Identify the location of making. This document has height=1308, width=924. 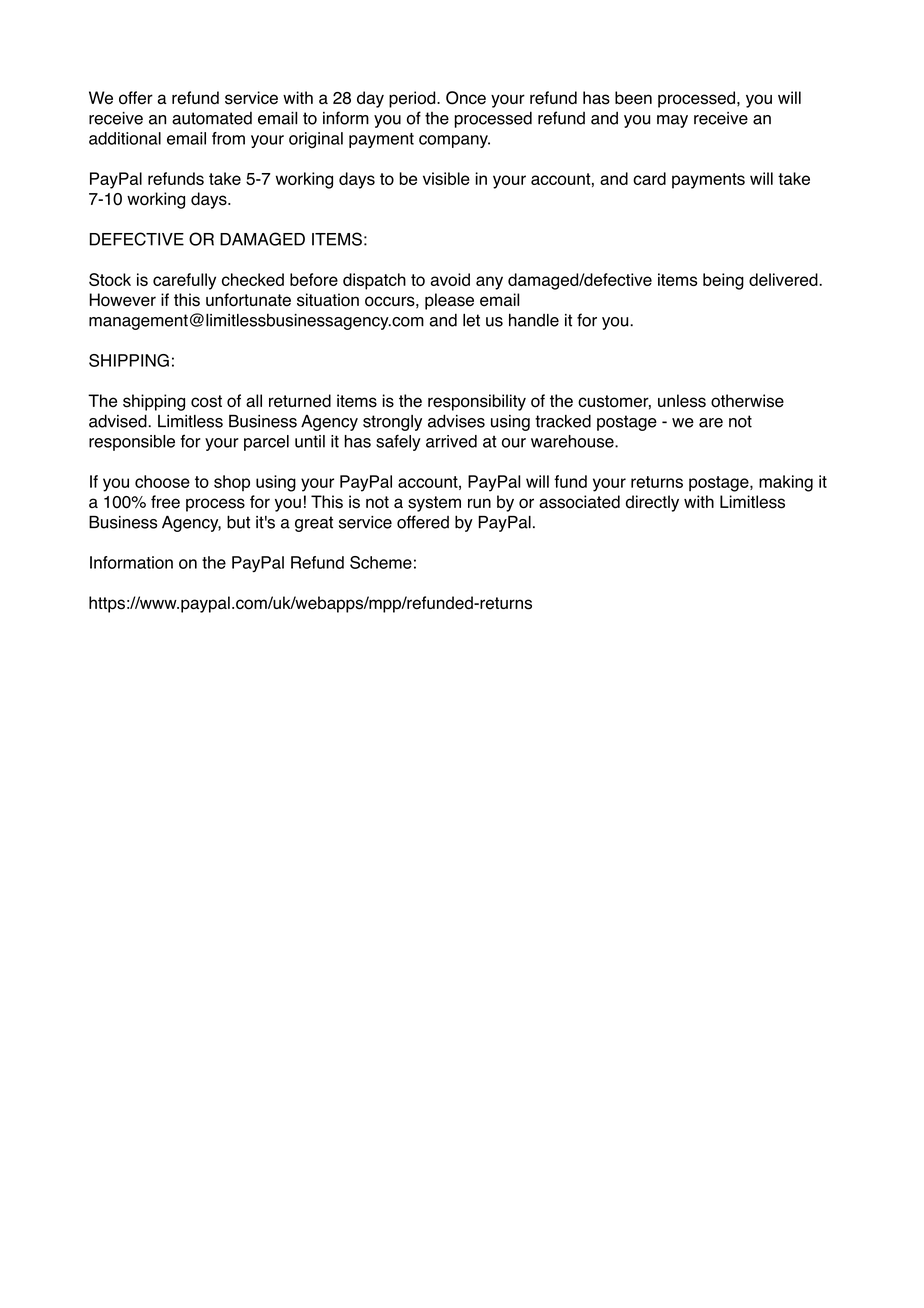
(786, 483).
